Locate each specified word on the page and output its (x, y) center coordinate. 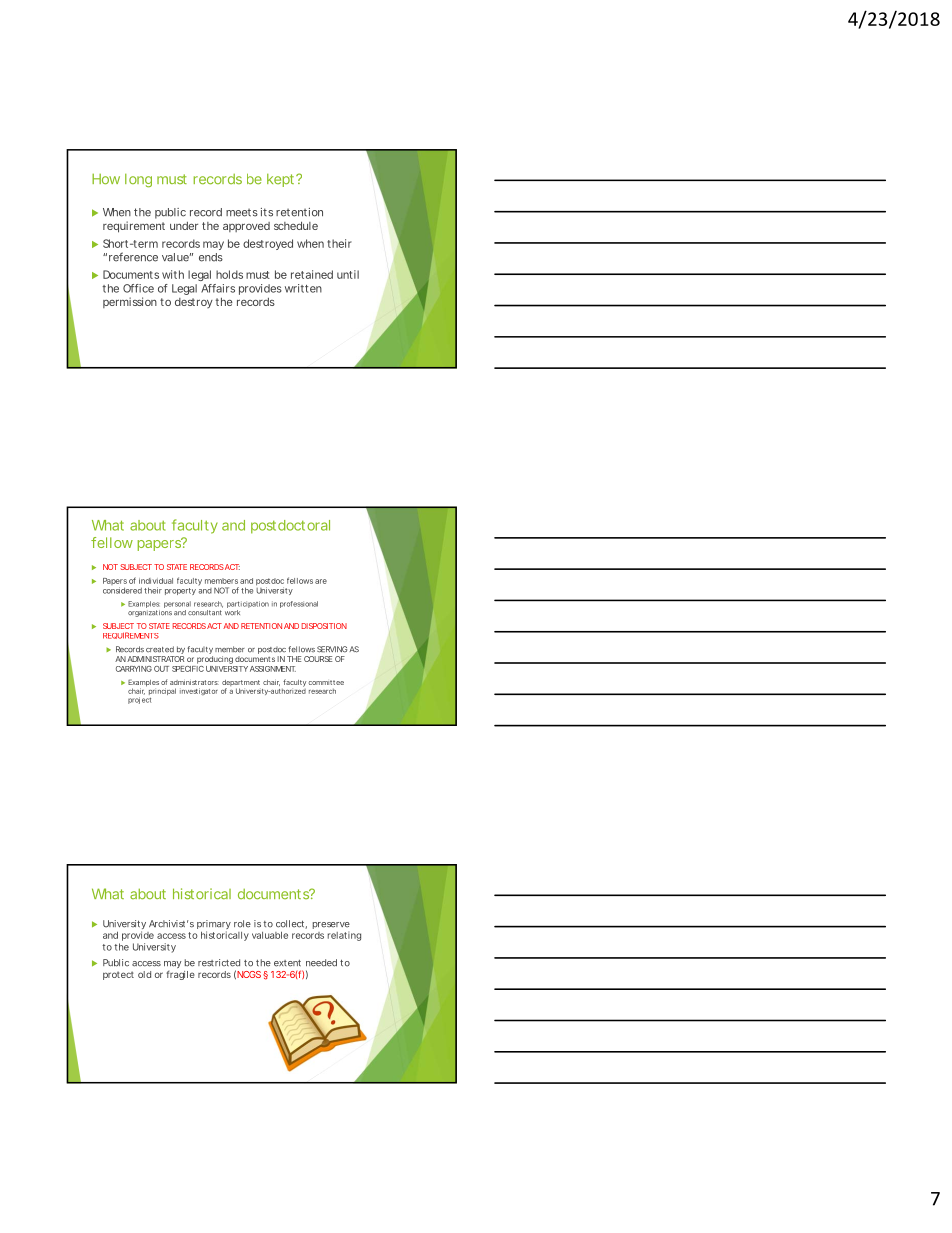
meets (242, 213)
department (241, 684)
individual (156, 581)
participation (248, 606)
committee (326, 682)
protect (118, 975)
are (321, 581)
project (139, 700)
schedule (296, 225)
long (138, 181)
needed (321, 963)
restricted (219, 963)
